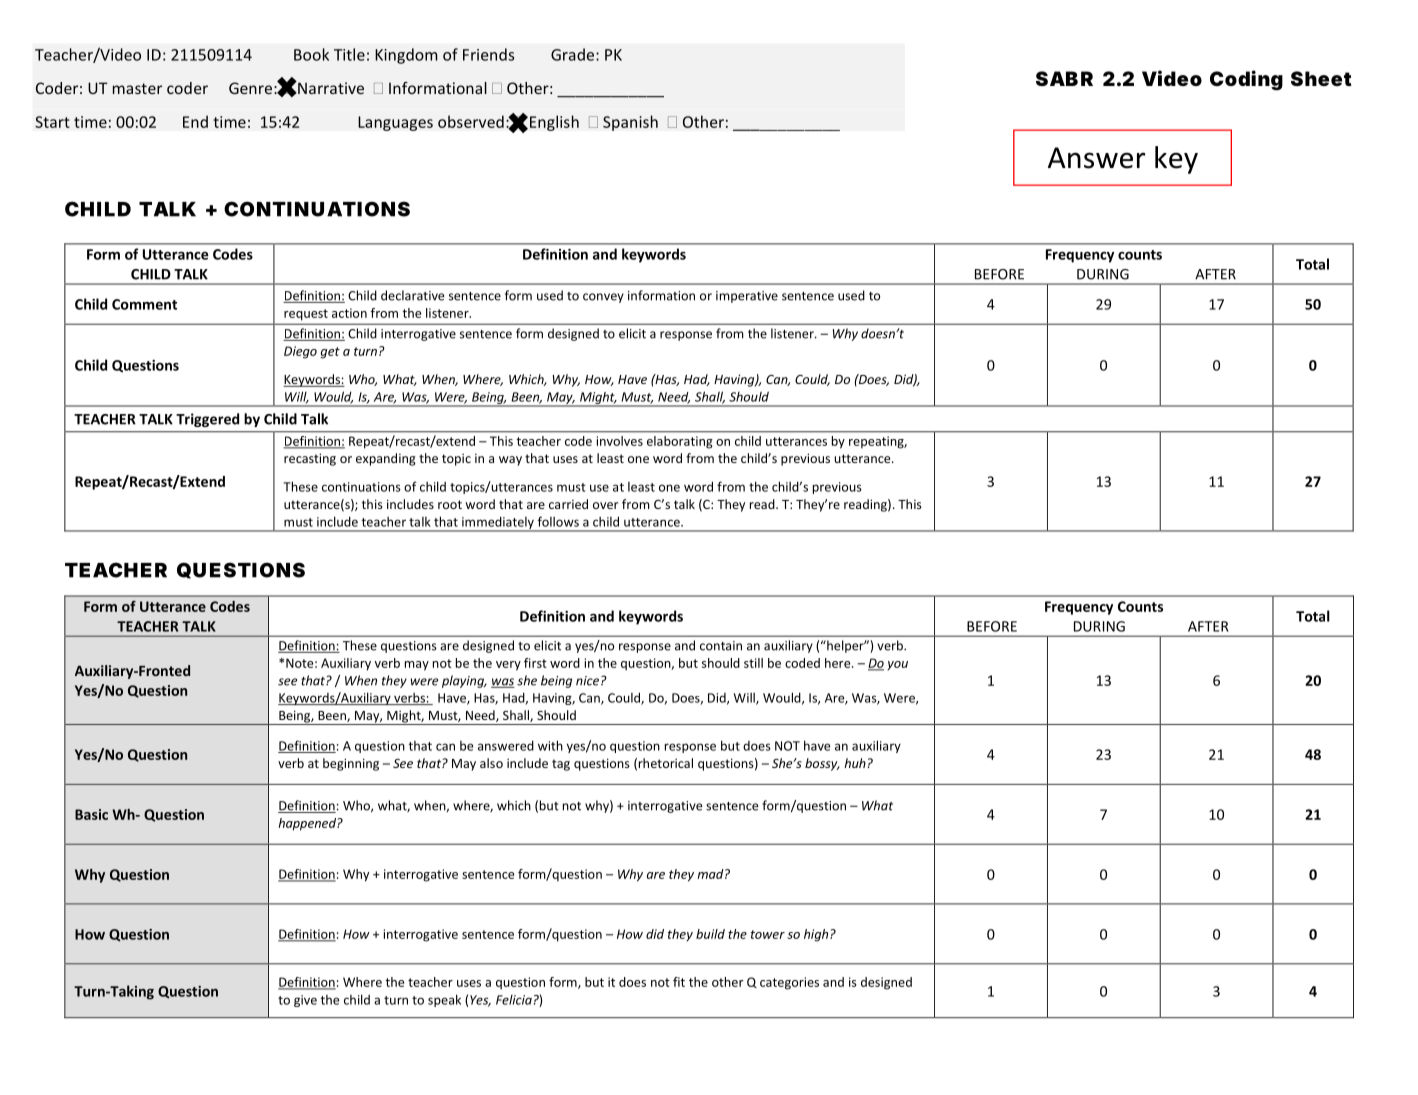  Describe the element at coordinates (137, 88) in the document. I see `master` at that location.
